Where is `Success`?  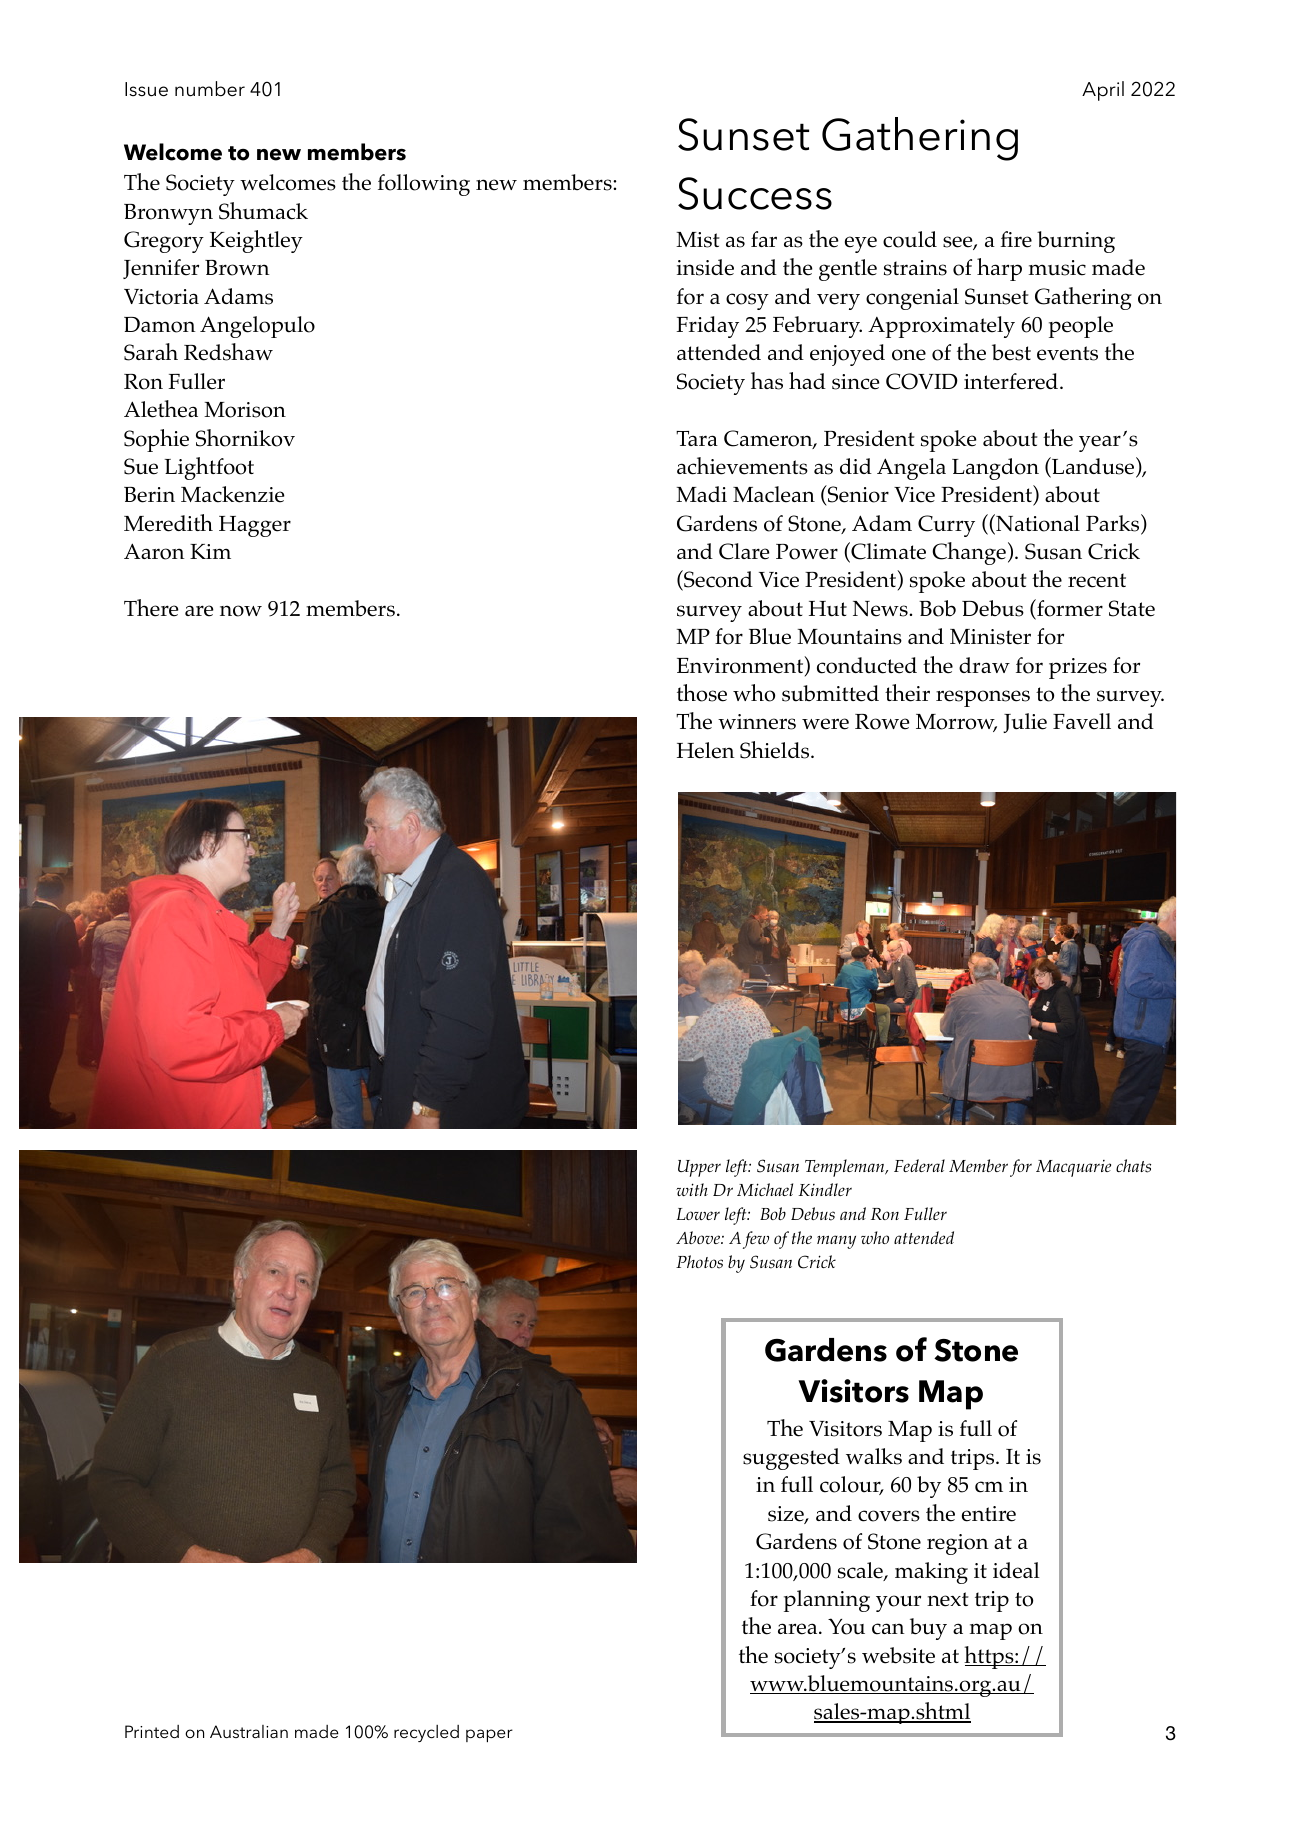 Success is located at coordinates (755, 193).
